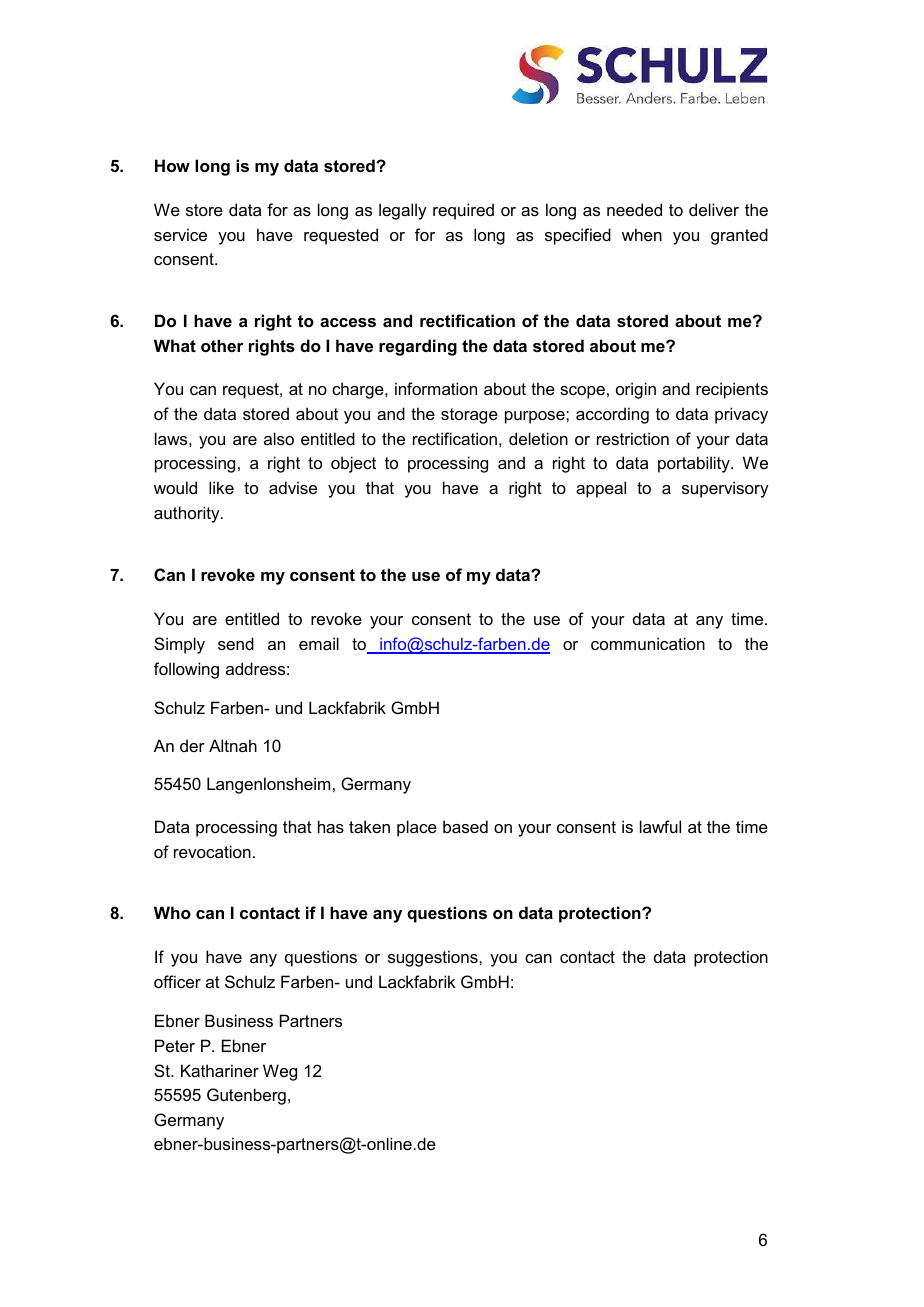  I want to click on lawful, so click(660, 826).
